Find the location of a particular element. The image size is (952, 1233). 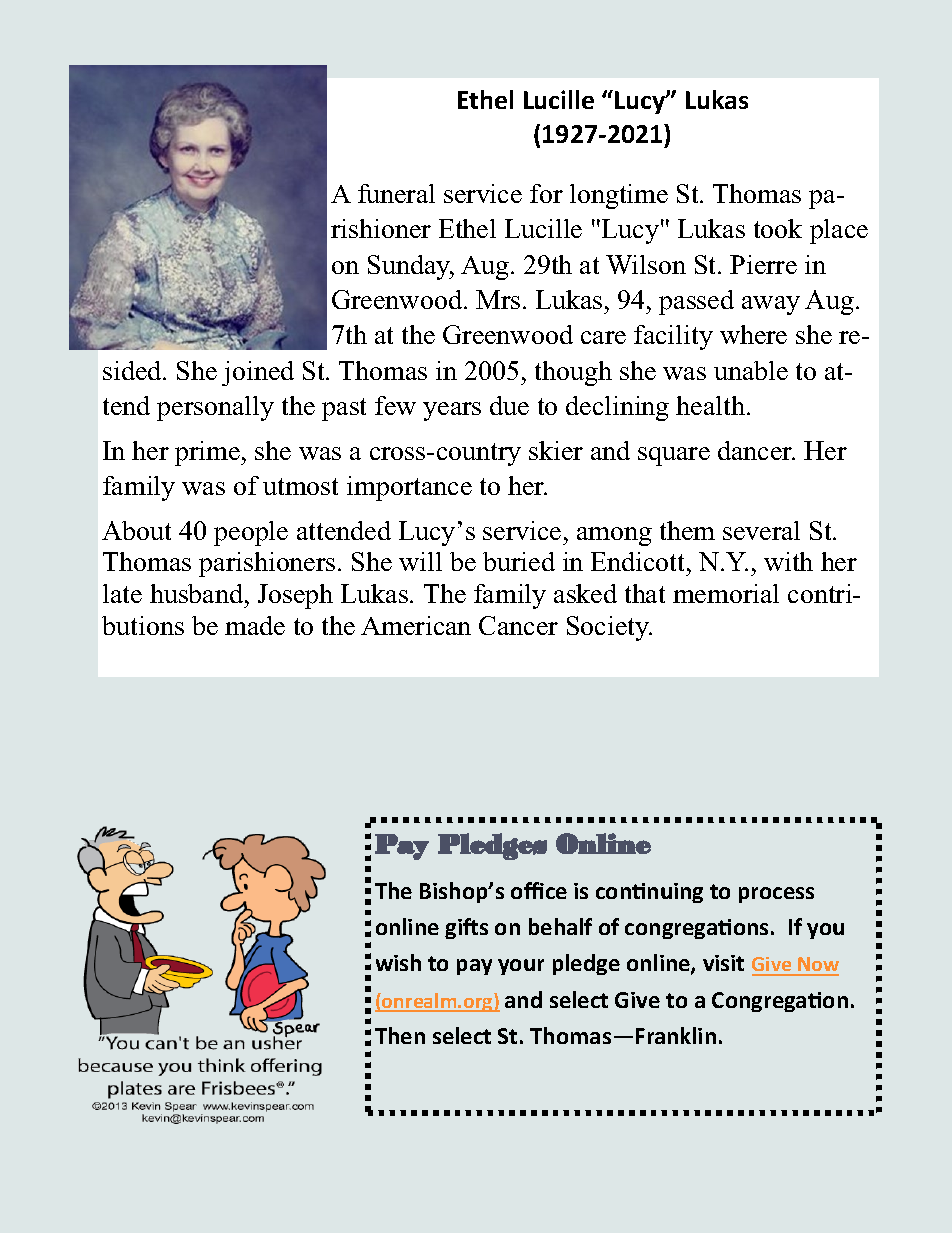

took is located at coordinates (778, 228).
